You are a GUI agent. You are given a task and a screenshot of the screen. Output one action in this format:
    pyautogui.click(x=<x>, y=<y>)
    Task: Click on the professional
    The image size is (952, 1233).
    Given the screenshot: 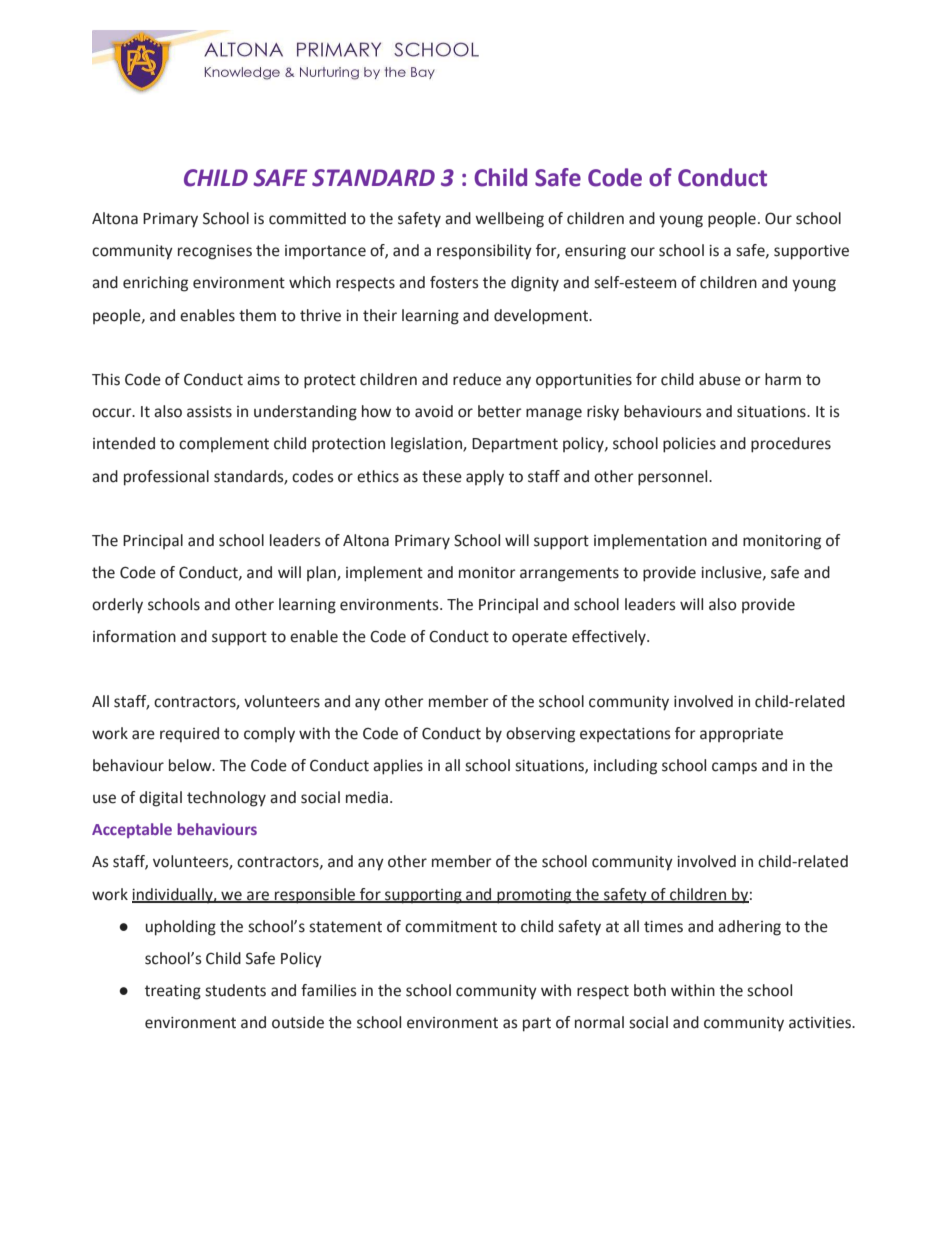 What is the action you would take?
    pyautogui.click(x=166, y=478)
